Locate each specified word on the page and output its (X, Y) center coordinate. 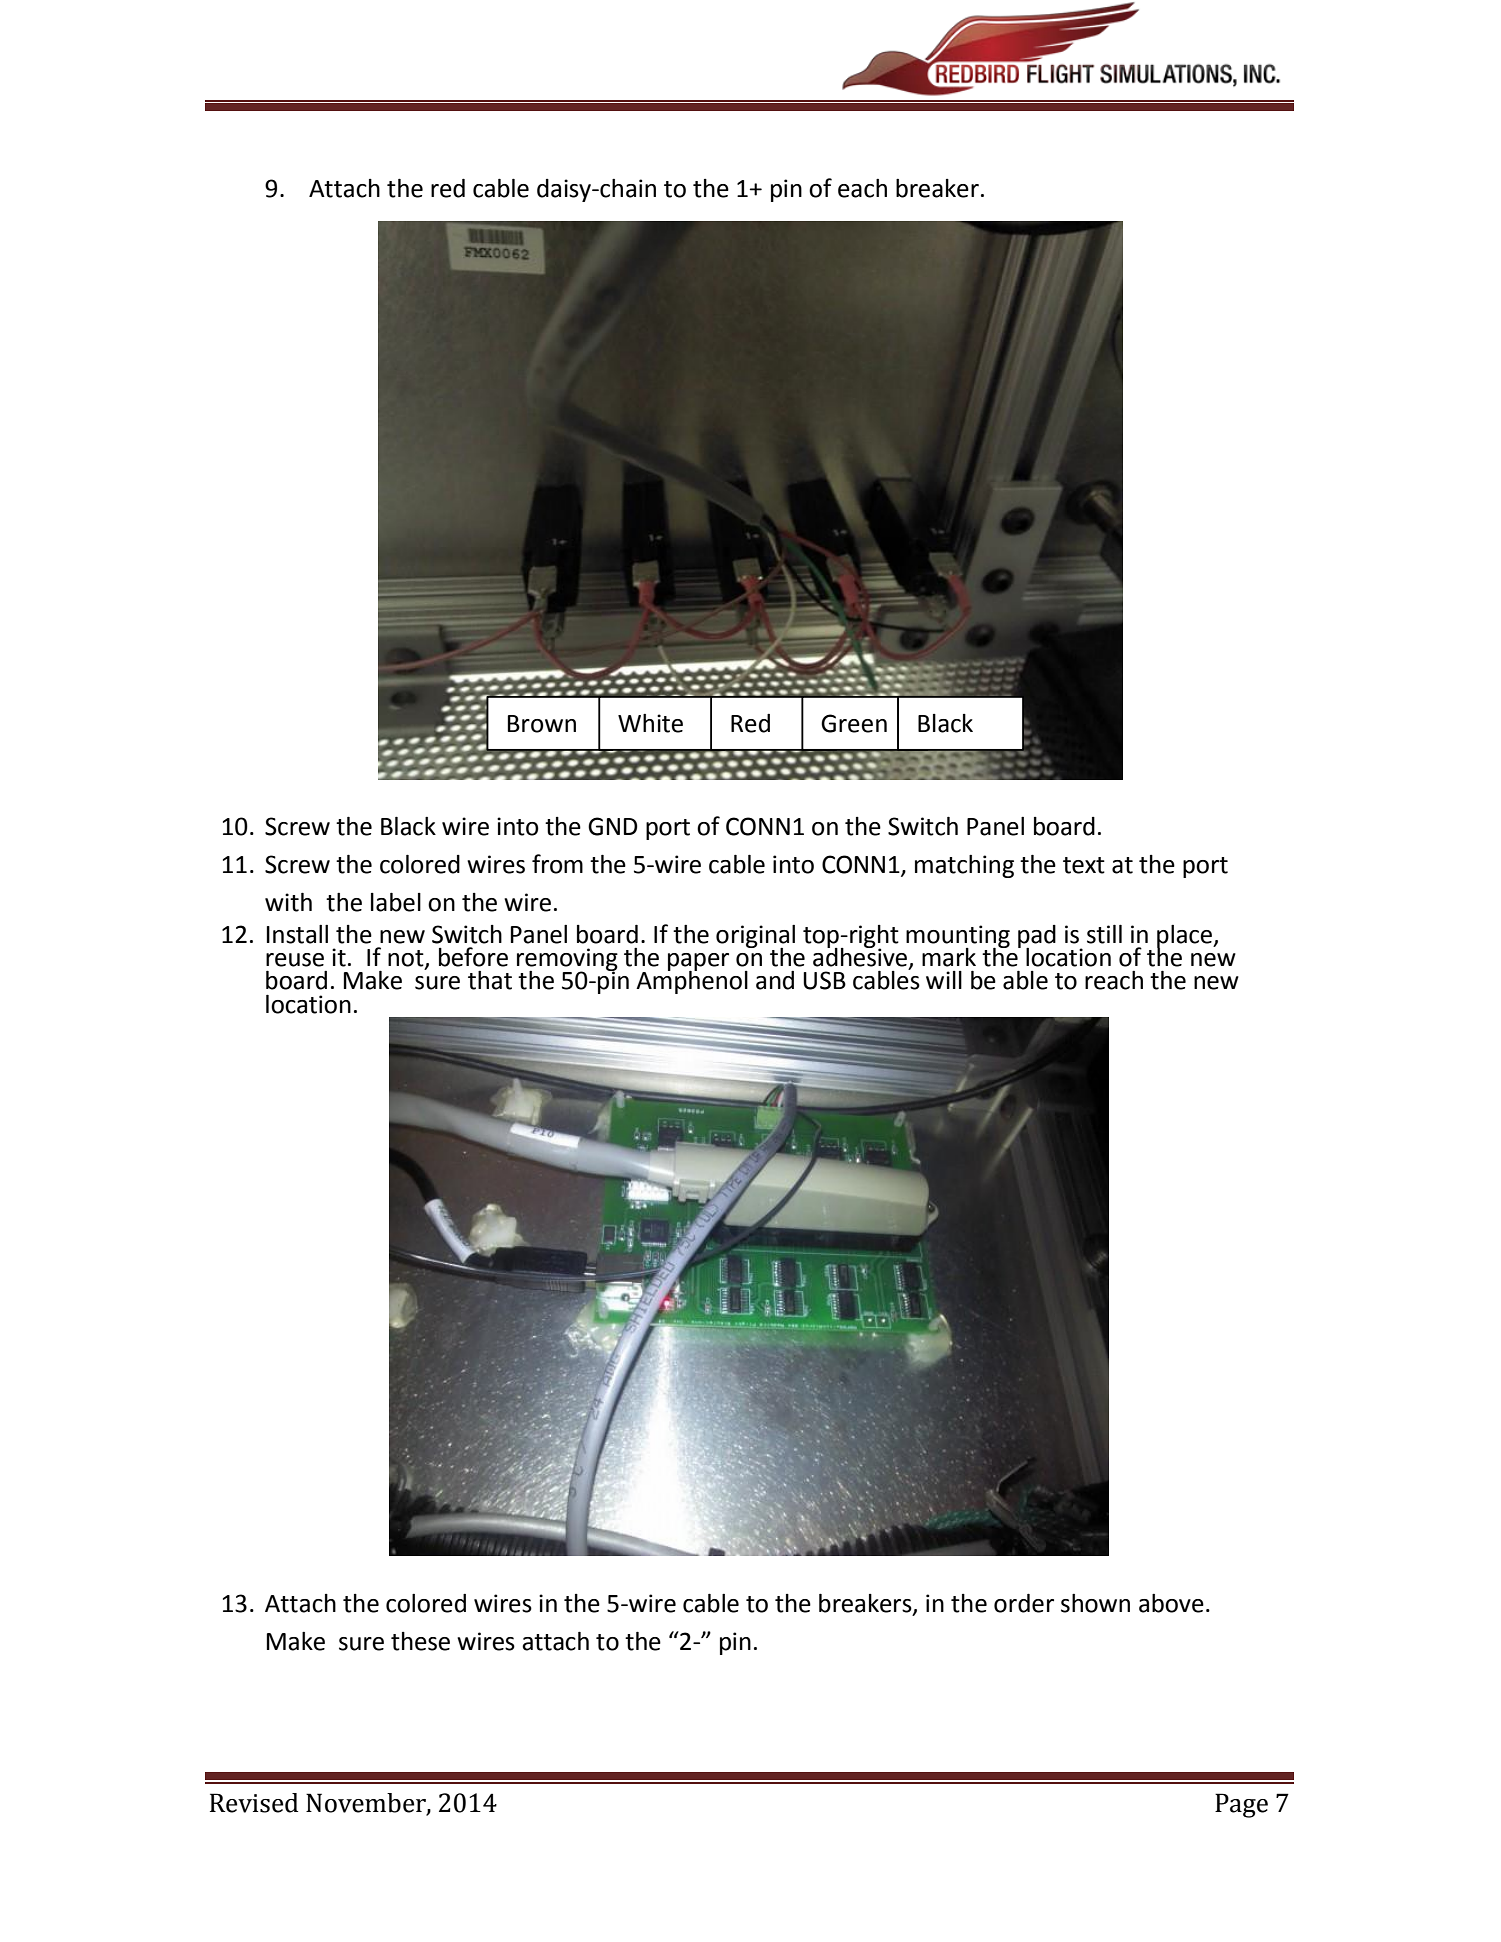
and (775, 980)
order (1024, 1603)
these (420, 1641)
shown (1095, 1603)
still (1104, 934)
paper (698, 963)
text (1084, 865)
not (407, 959)
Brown (542, 724)
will (944, 980)
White (650, 723)
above (1171, 1603)
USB (824, 980)
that (490, 980)
